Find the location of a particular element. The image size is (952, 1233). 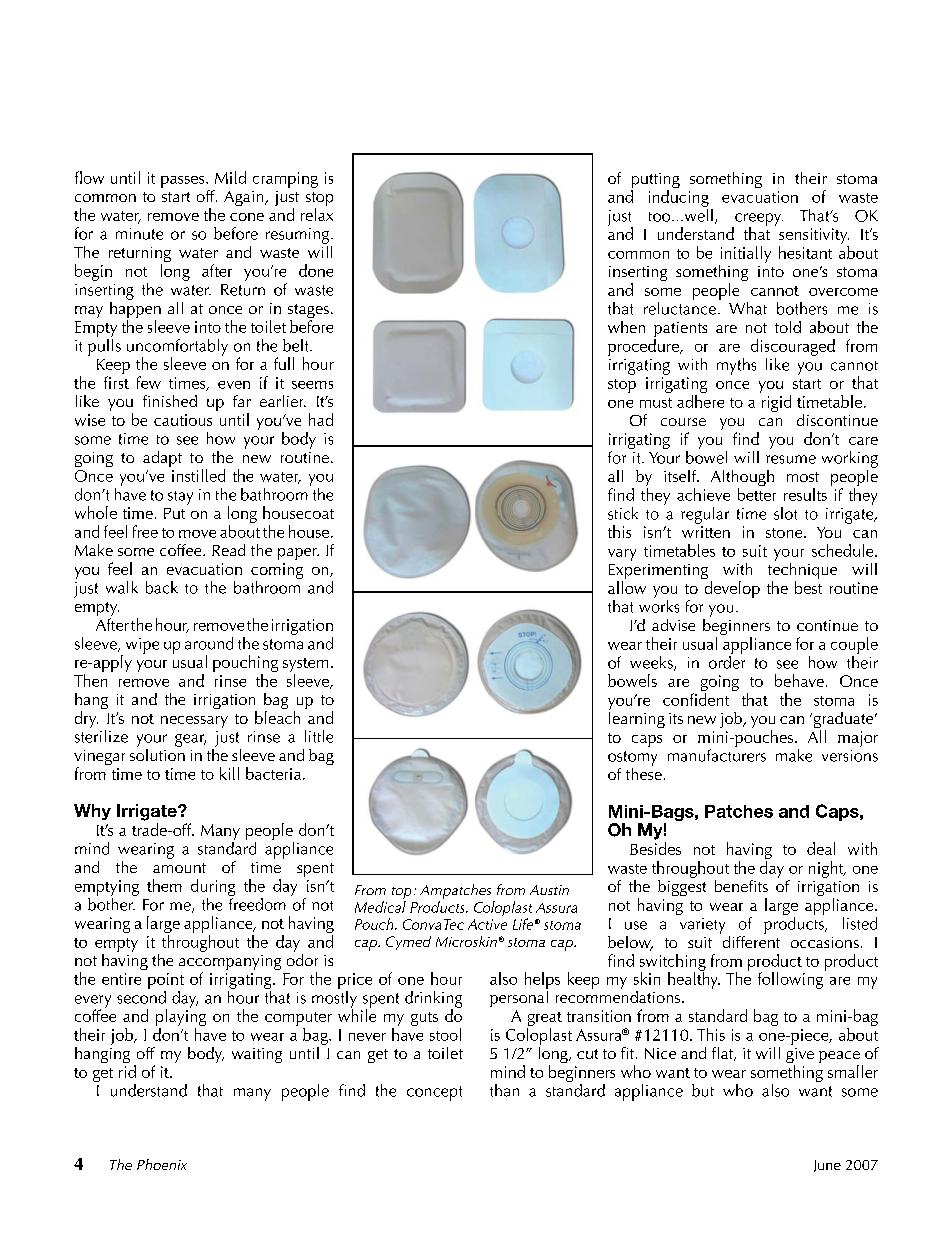

relax is located at coordinates (317, 214).
